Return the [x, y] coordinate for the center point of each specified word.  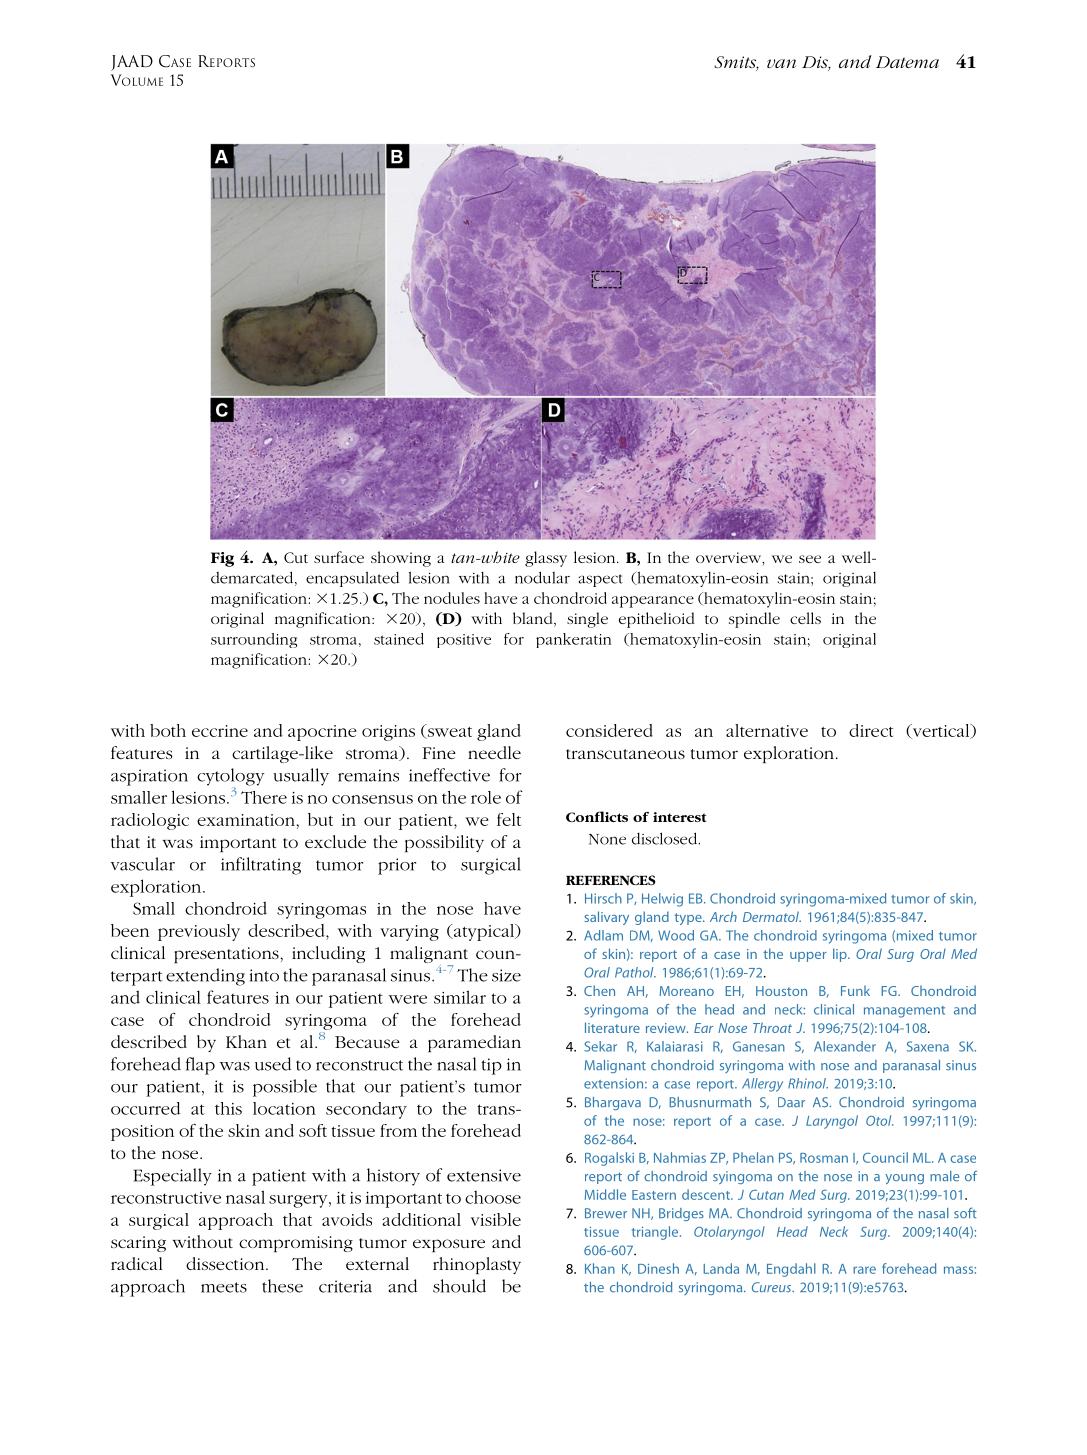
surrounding [254, 640]
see [810, 559]
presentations [227, 955]
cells [805, 618]
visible [496, 1219]
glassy [546, 559]
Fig [222, 559]
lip [841, 955]
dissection [226, 1263]
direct [871, 730]
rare [864, 1270]
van [781, 63]
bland [534, 619]
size [506, 975]
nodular [542, 577]
